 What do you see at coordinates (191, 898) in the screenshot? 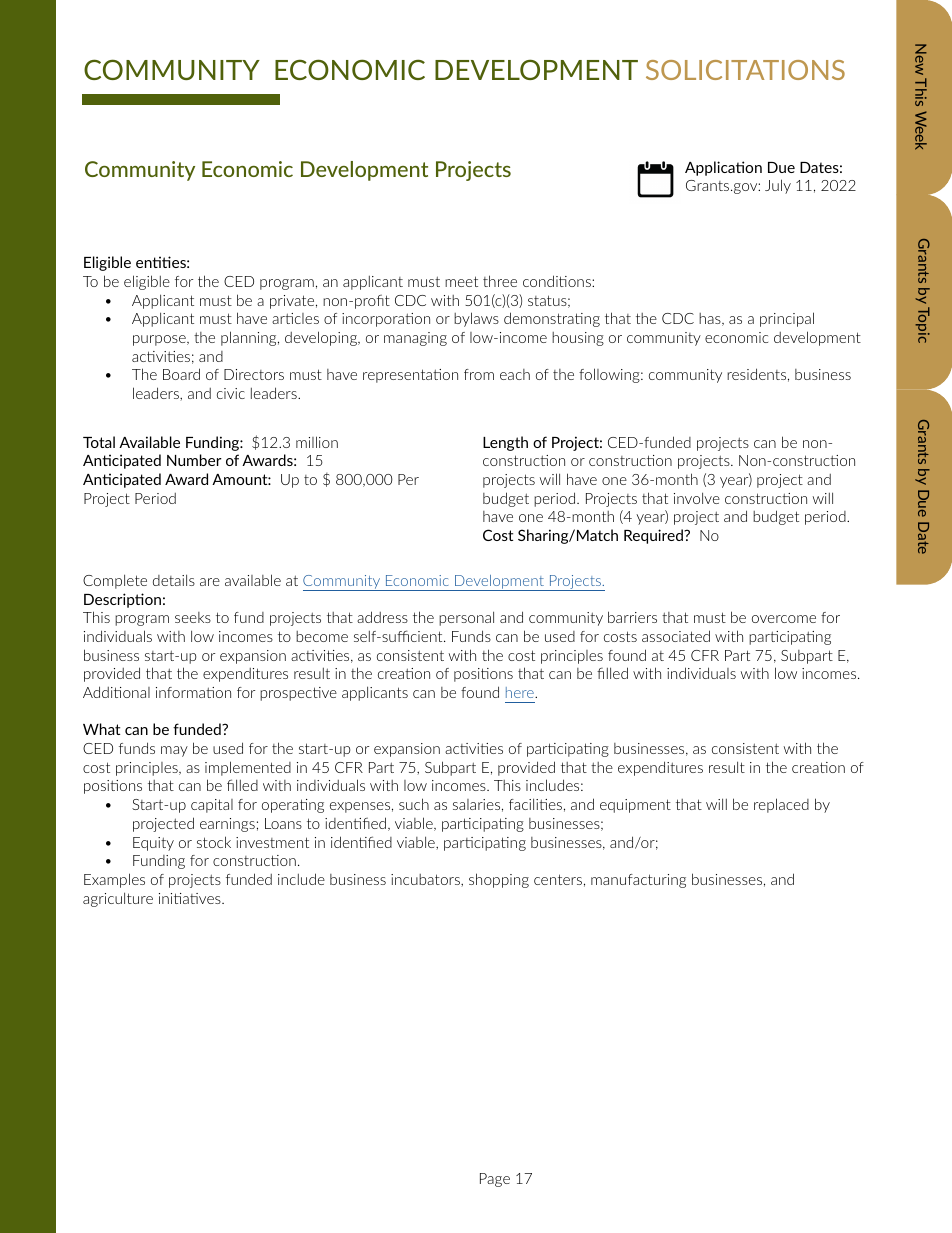
I see `initiatives` at bounding box center [191, 898].
